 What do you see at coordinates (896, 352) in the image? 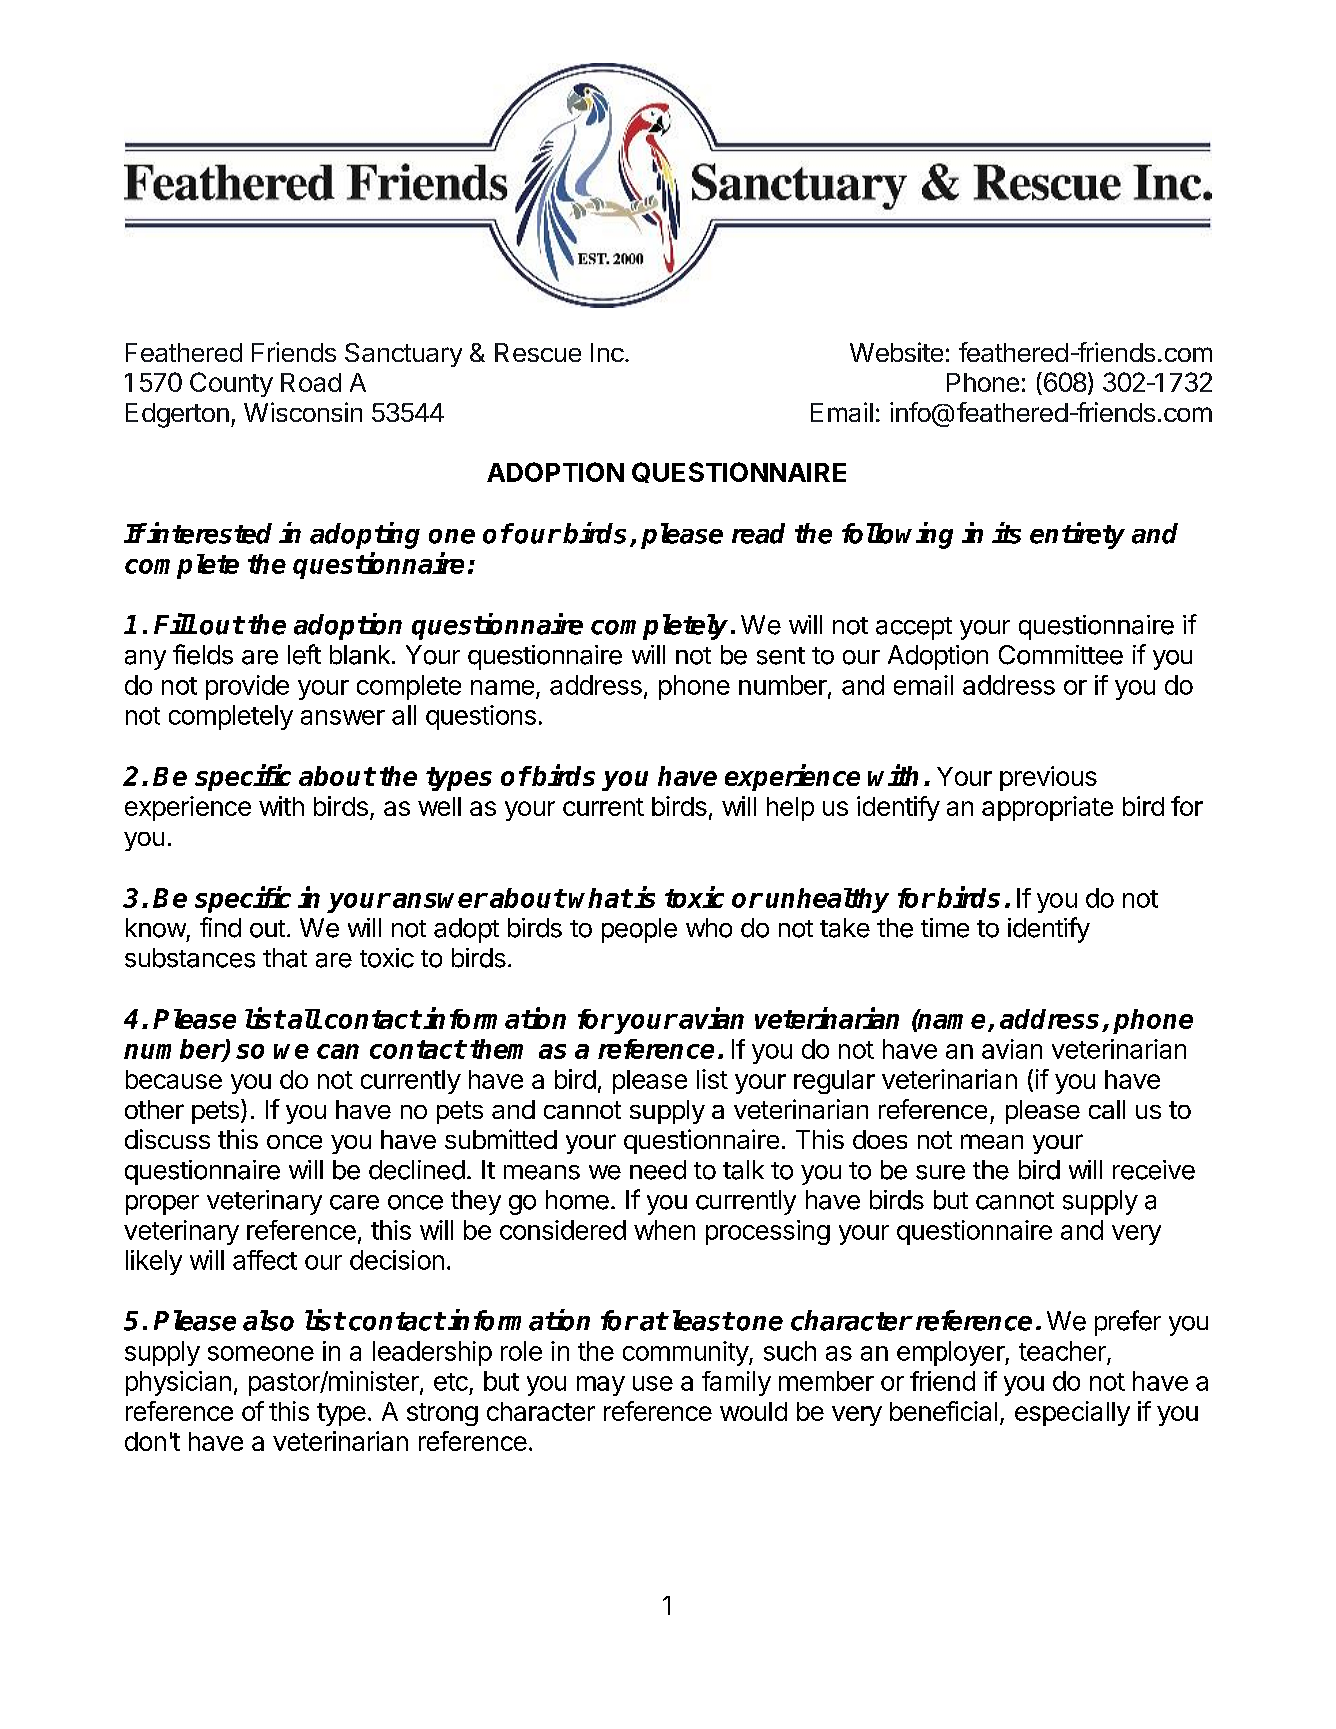
I see `Website` at bounding box center [896, 352].
